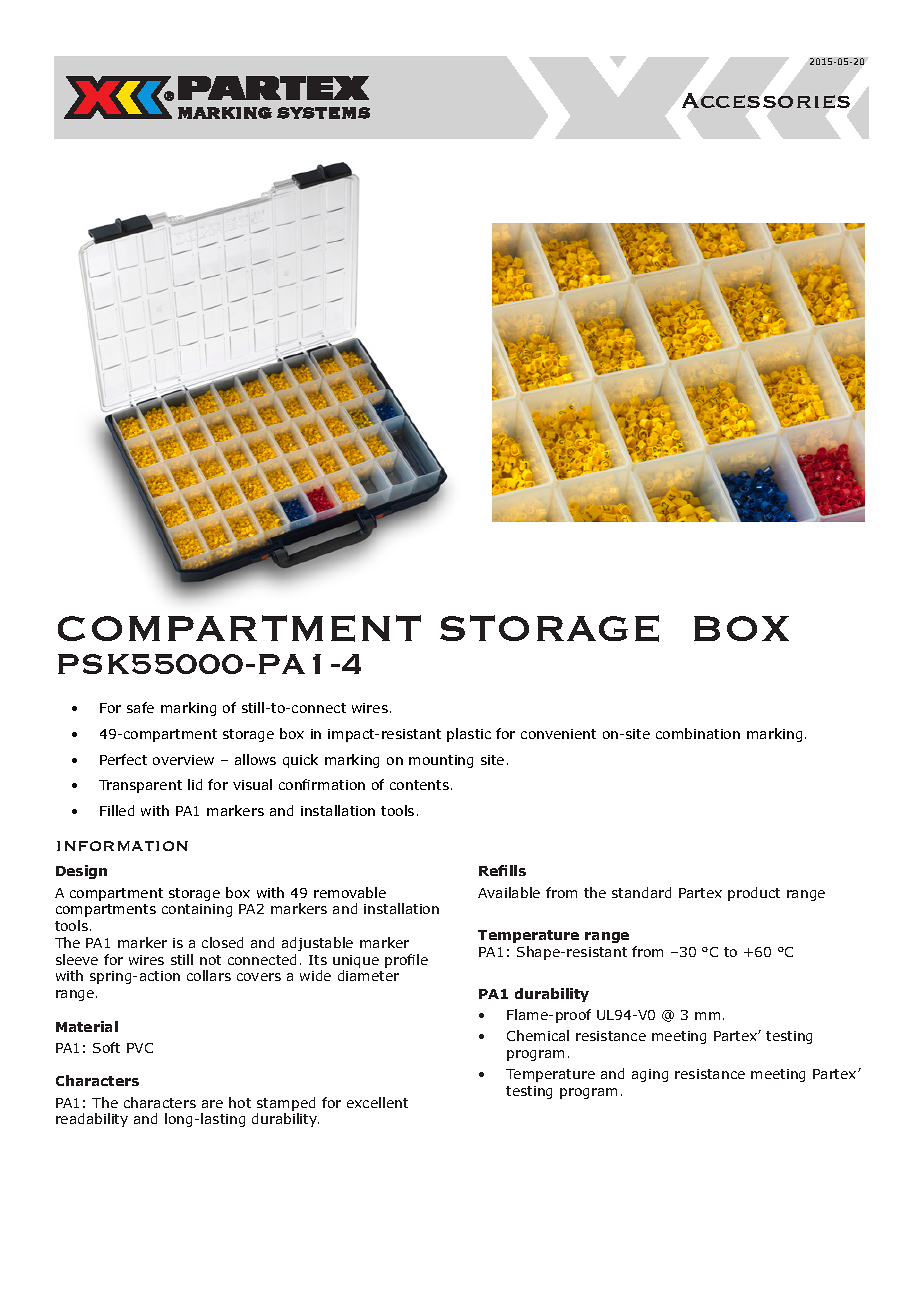 This document has width=924, height=1308. What do you see at coordinates (140, 707) in the document?
I see `safe` at bounding box center [140, 707].
